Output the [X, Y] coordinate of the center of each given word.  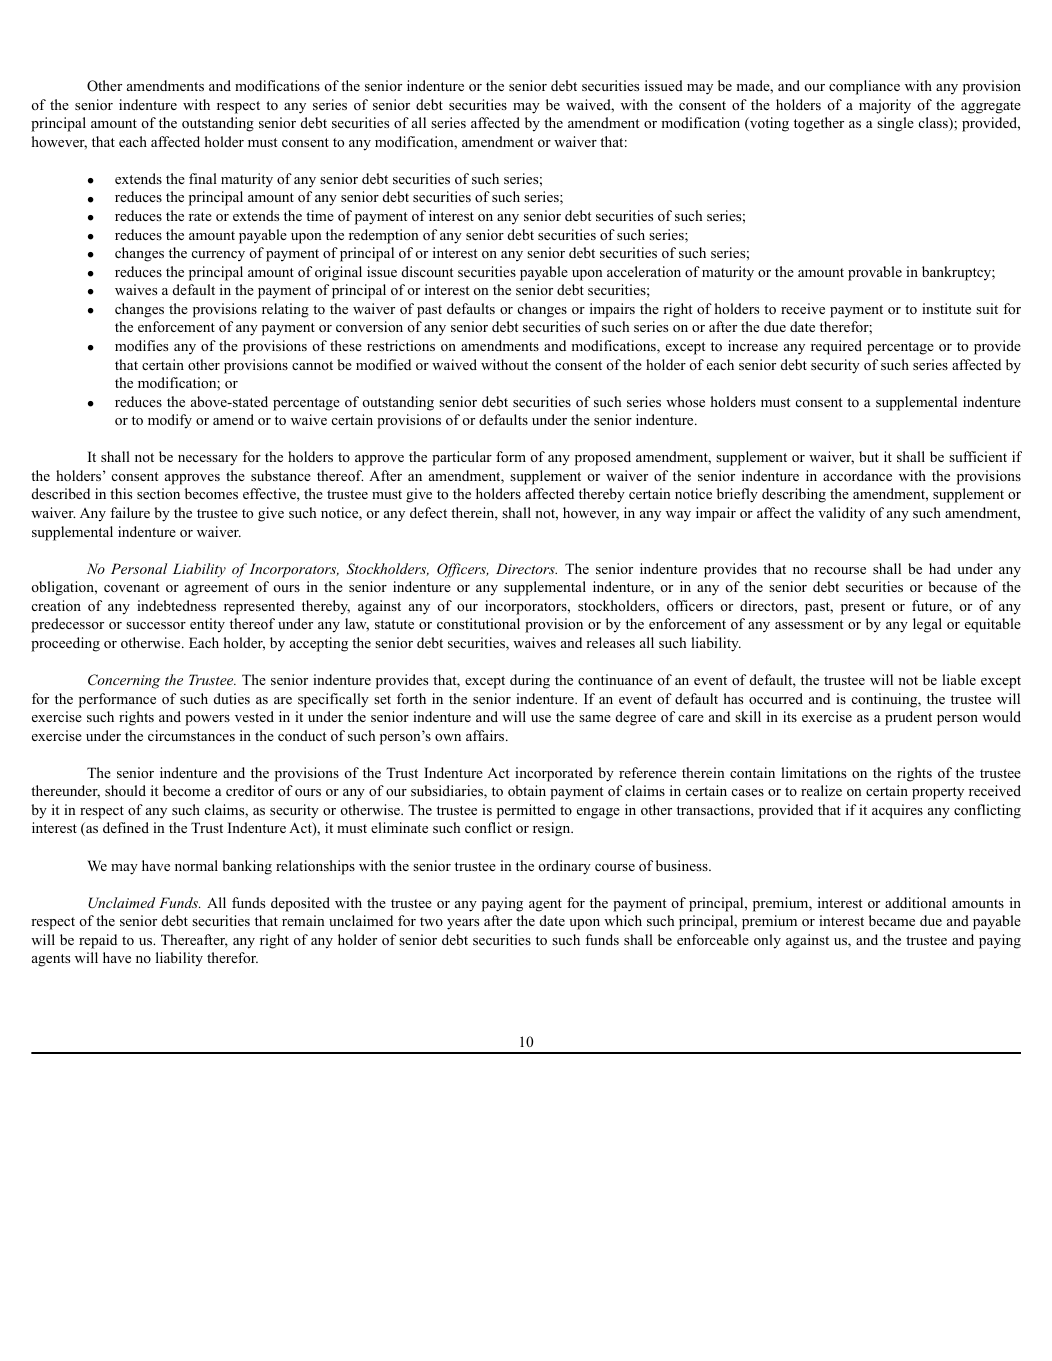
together [819, 124]
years [463, 924]
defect [428, 512]
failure [130, 512]
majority [885, 106]
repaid [98, 941]
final [203, 178]
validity [841, 514]
